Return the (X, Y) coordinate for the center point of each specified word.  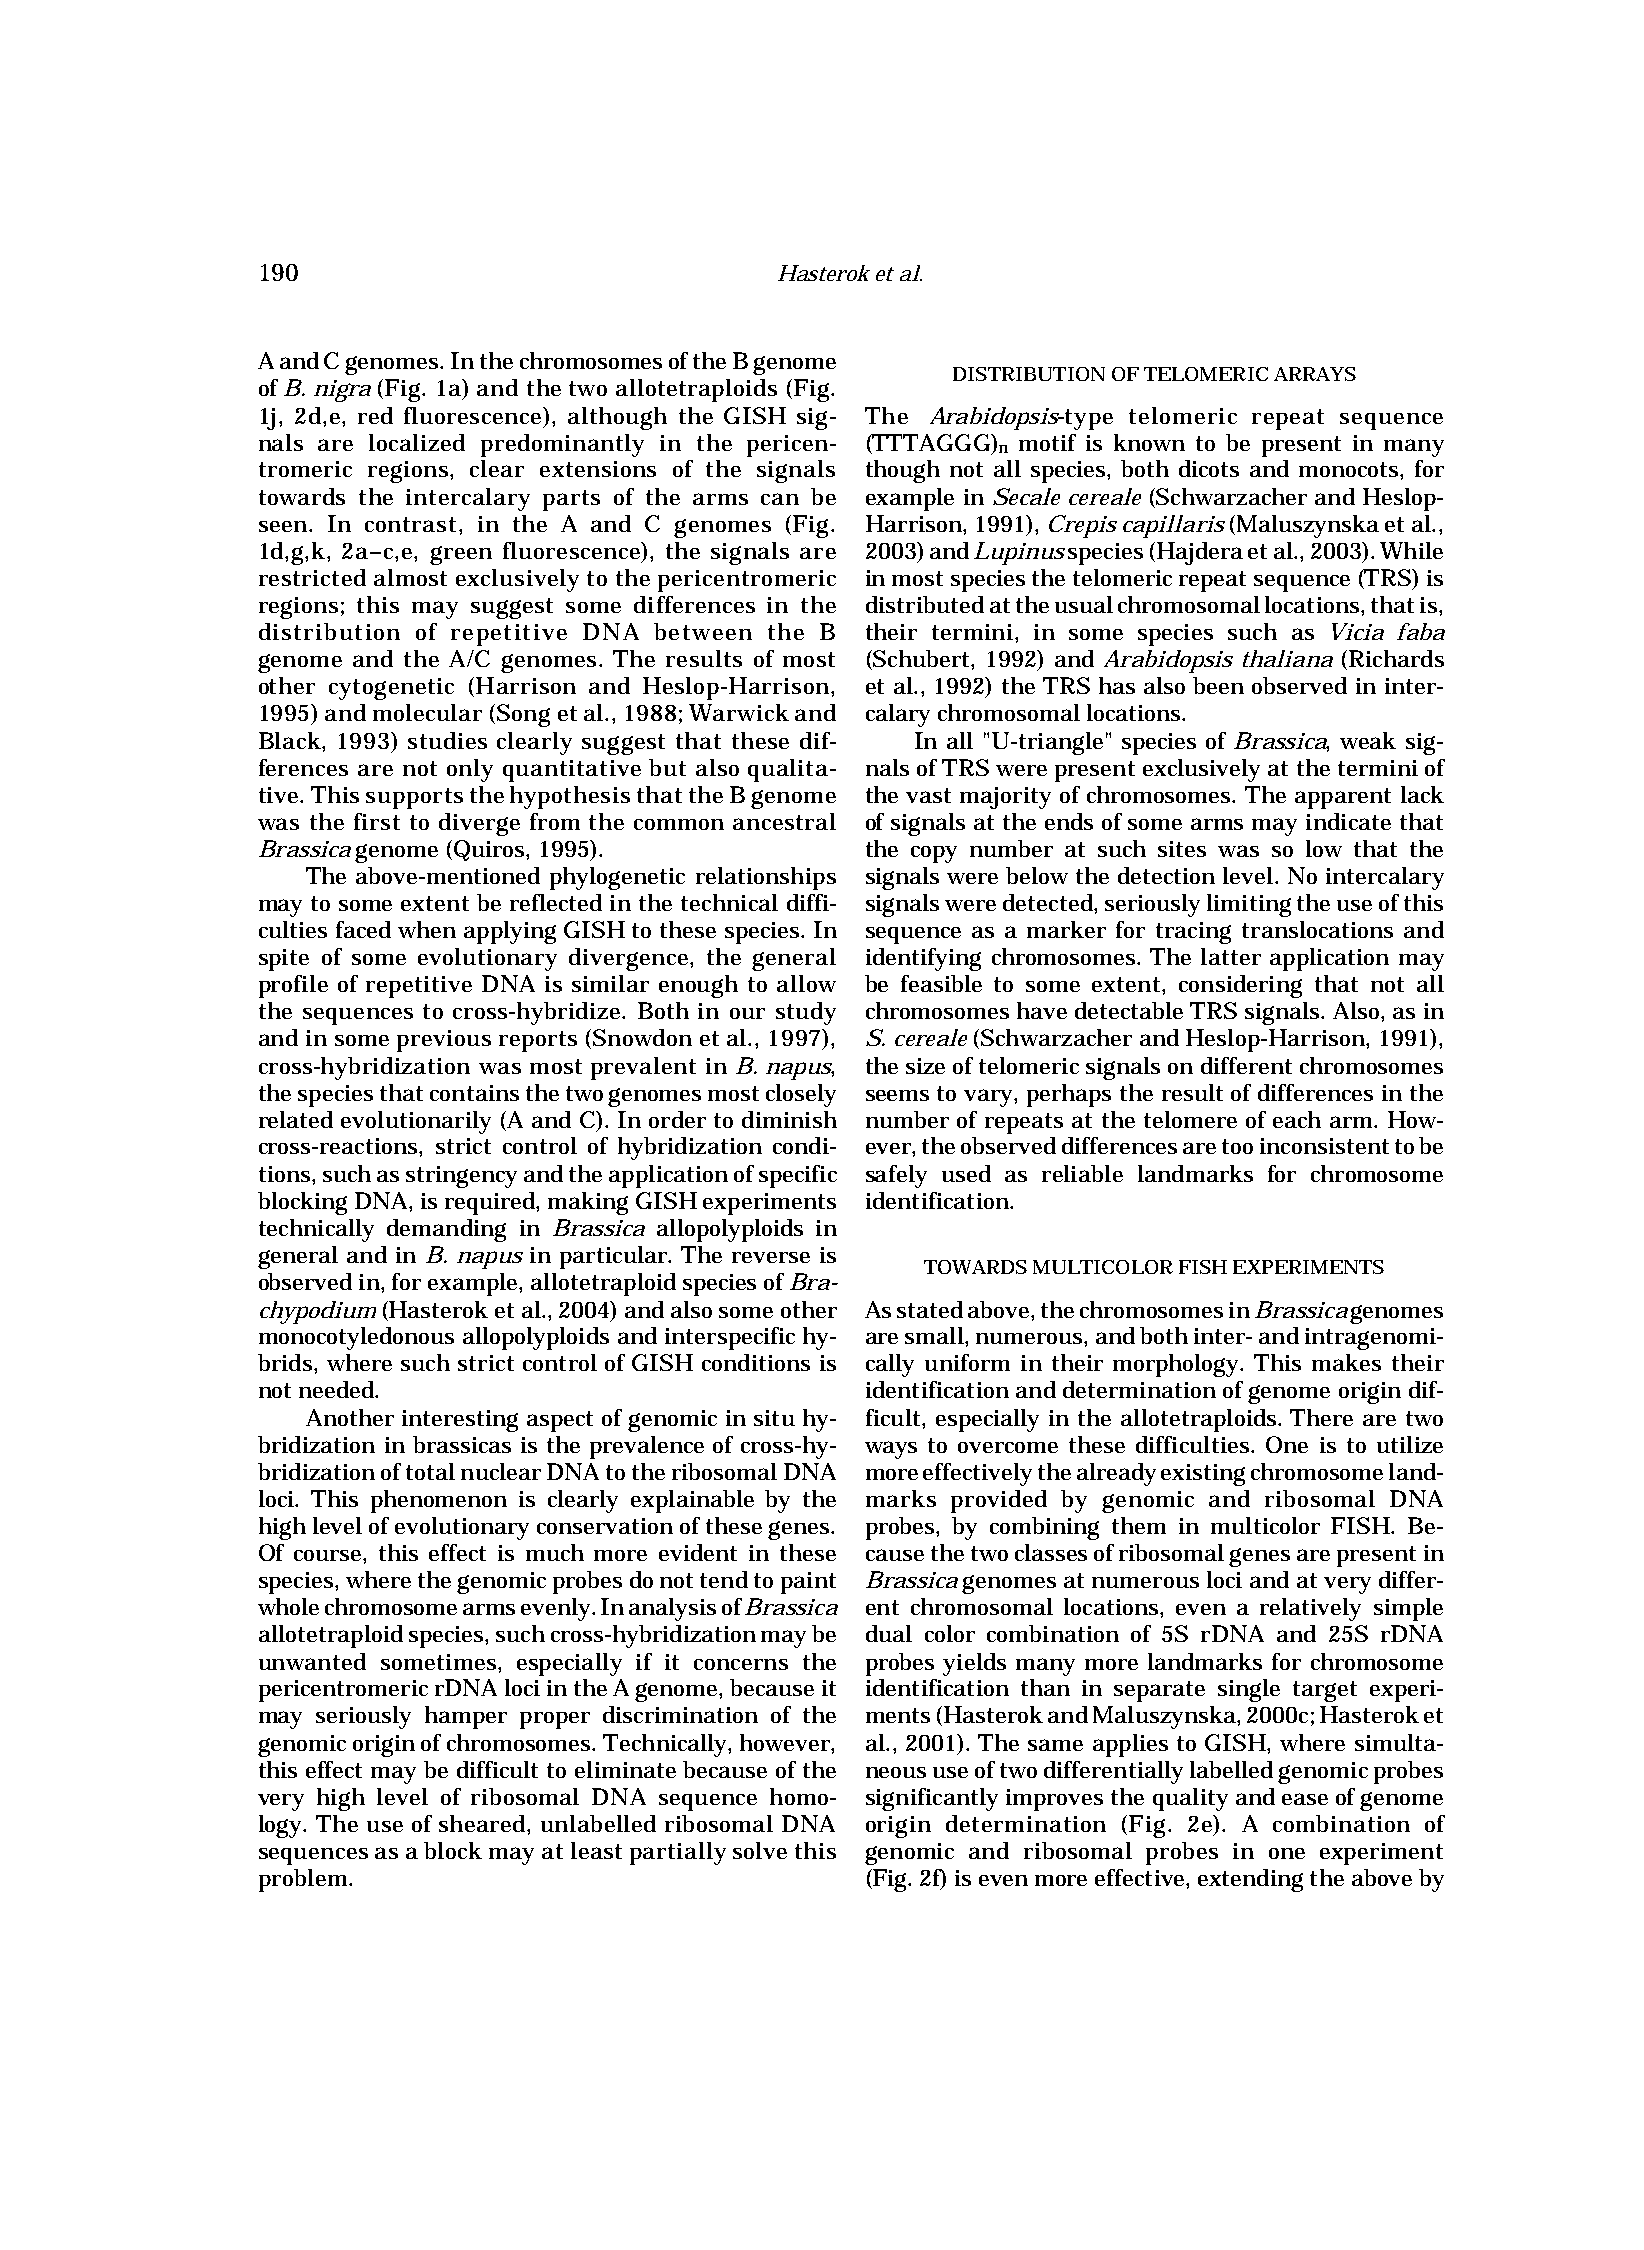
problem (304, 1880)
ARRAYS (1315, 374)
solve (760, 1850)
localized (417, 442)
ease (1305, 1799)
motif (1047, 442)
